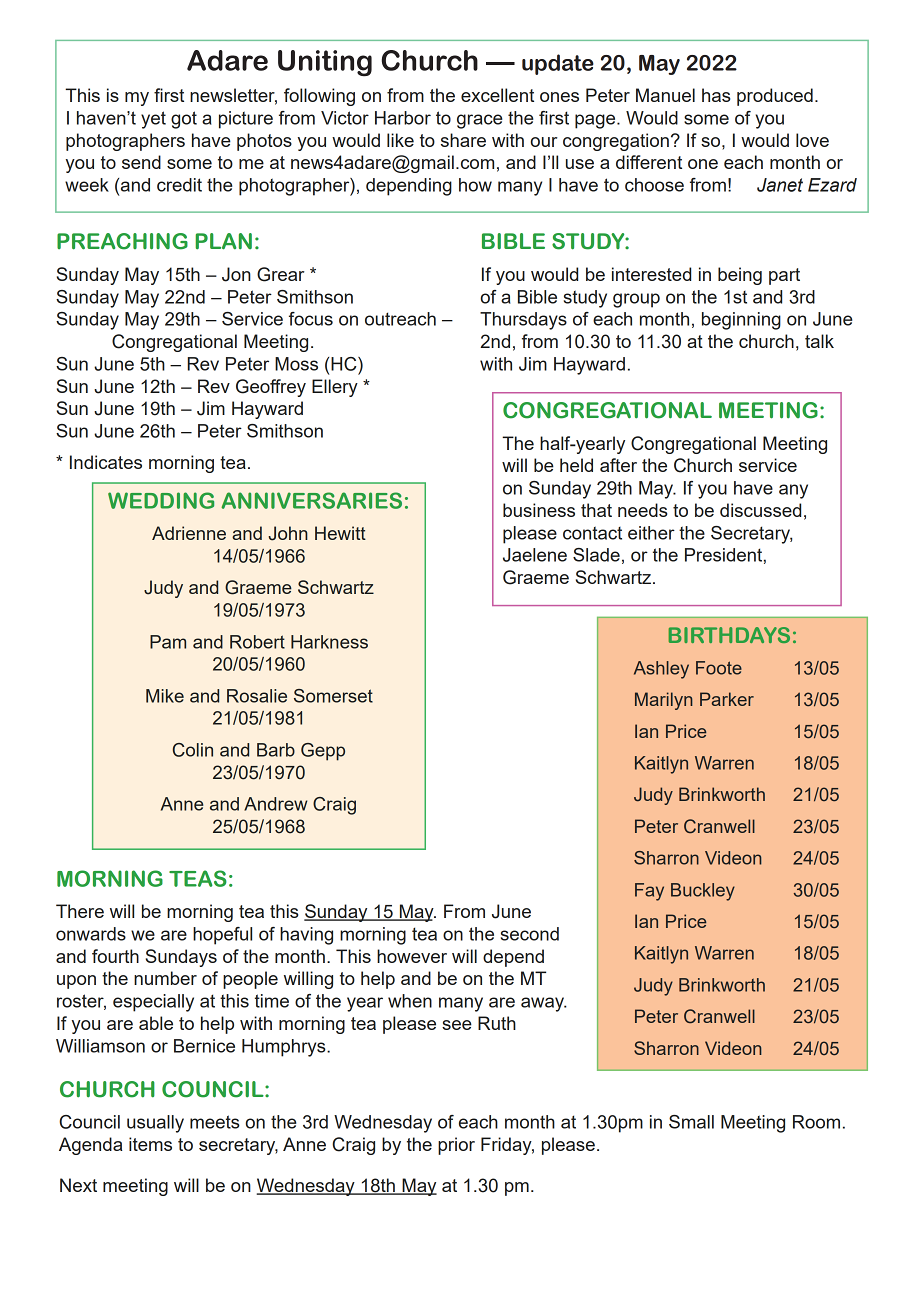  What do you see at coordinates (480, 121) in the image?
I see `grace` at bounding box center [480, 121].
